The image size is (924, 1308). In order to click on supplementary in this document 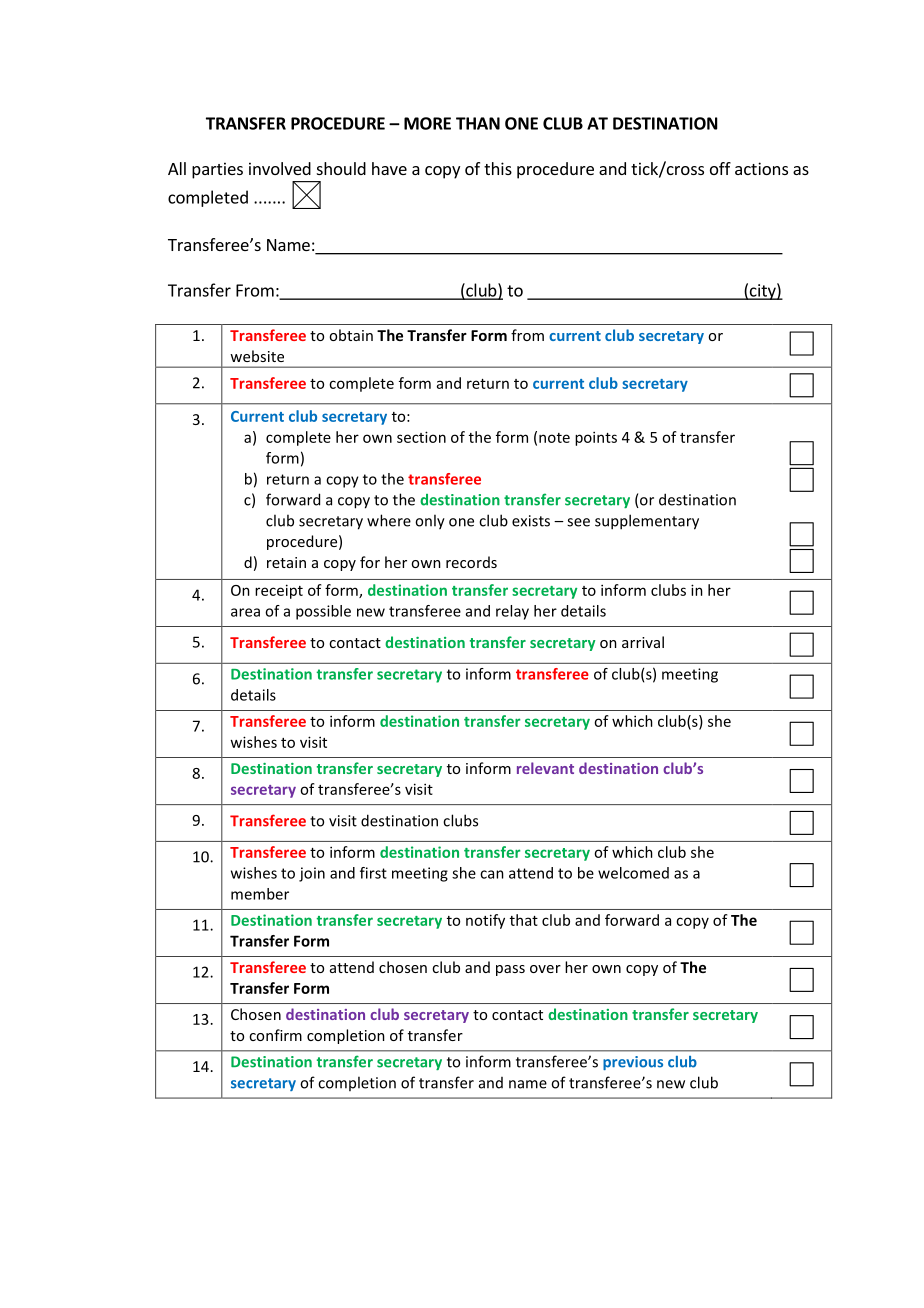, I will do `click(647, 522)`.
